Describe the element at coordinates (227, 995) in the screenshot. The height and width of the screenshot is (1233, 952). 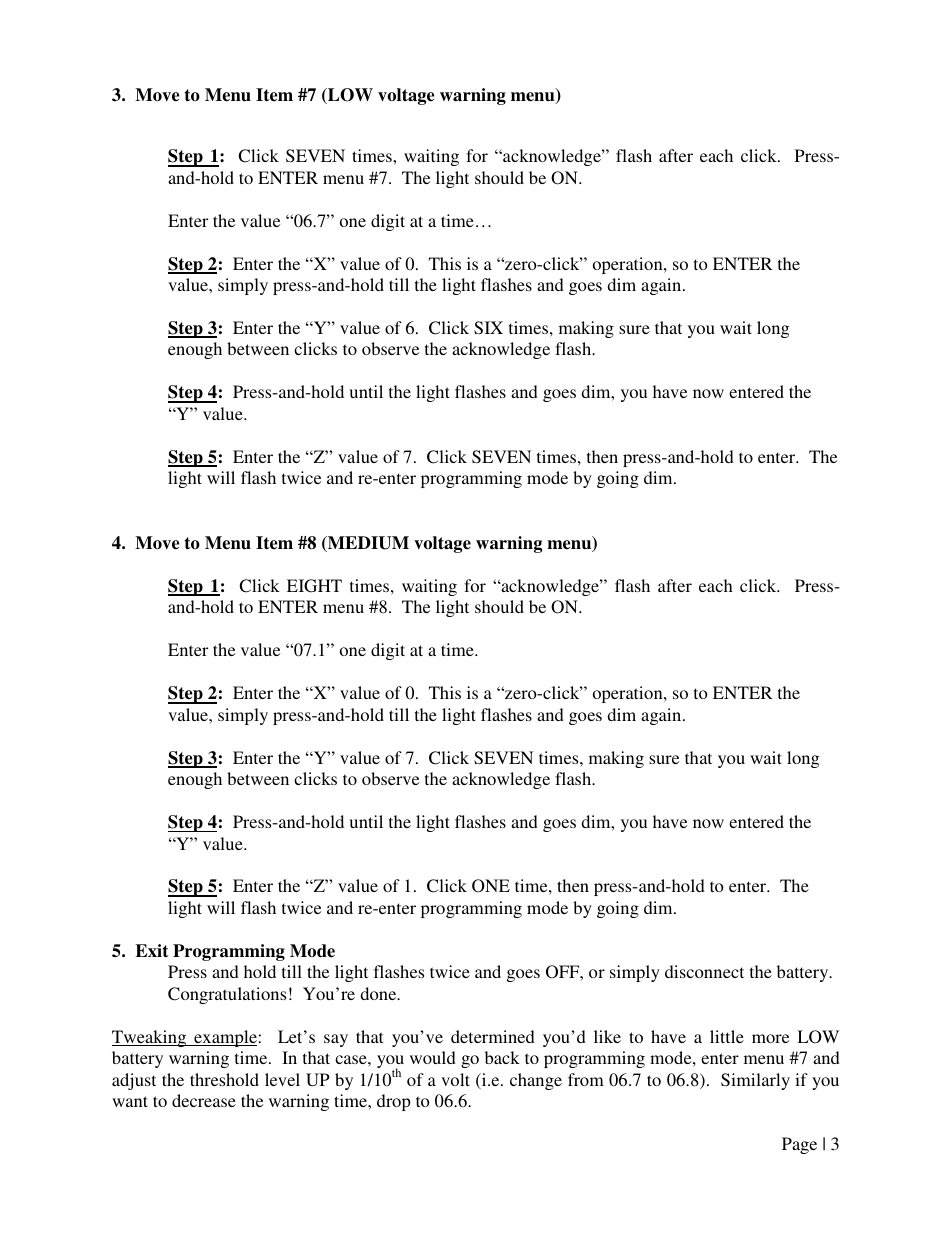
I see `Congratulations` at that location.
